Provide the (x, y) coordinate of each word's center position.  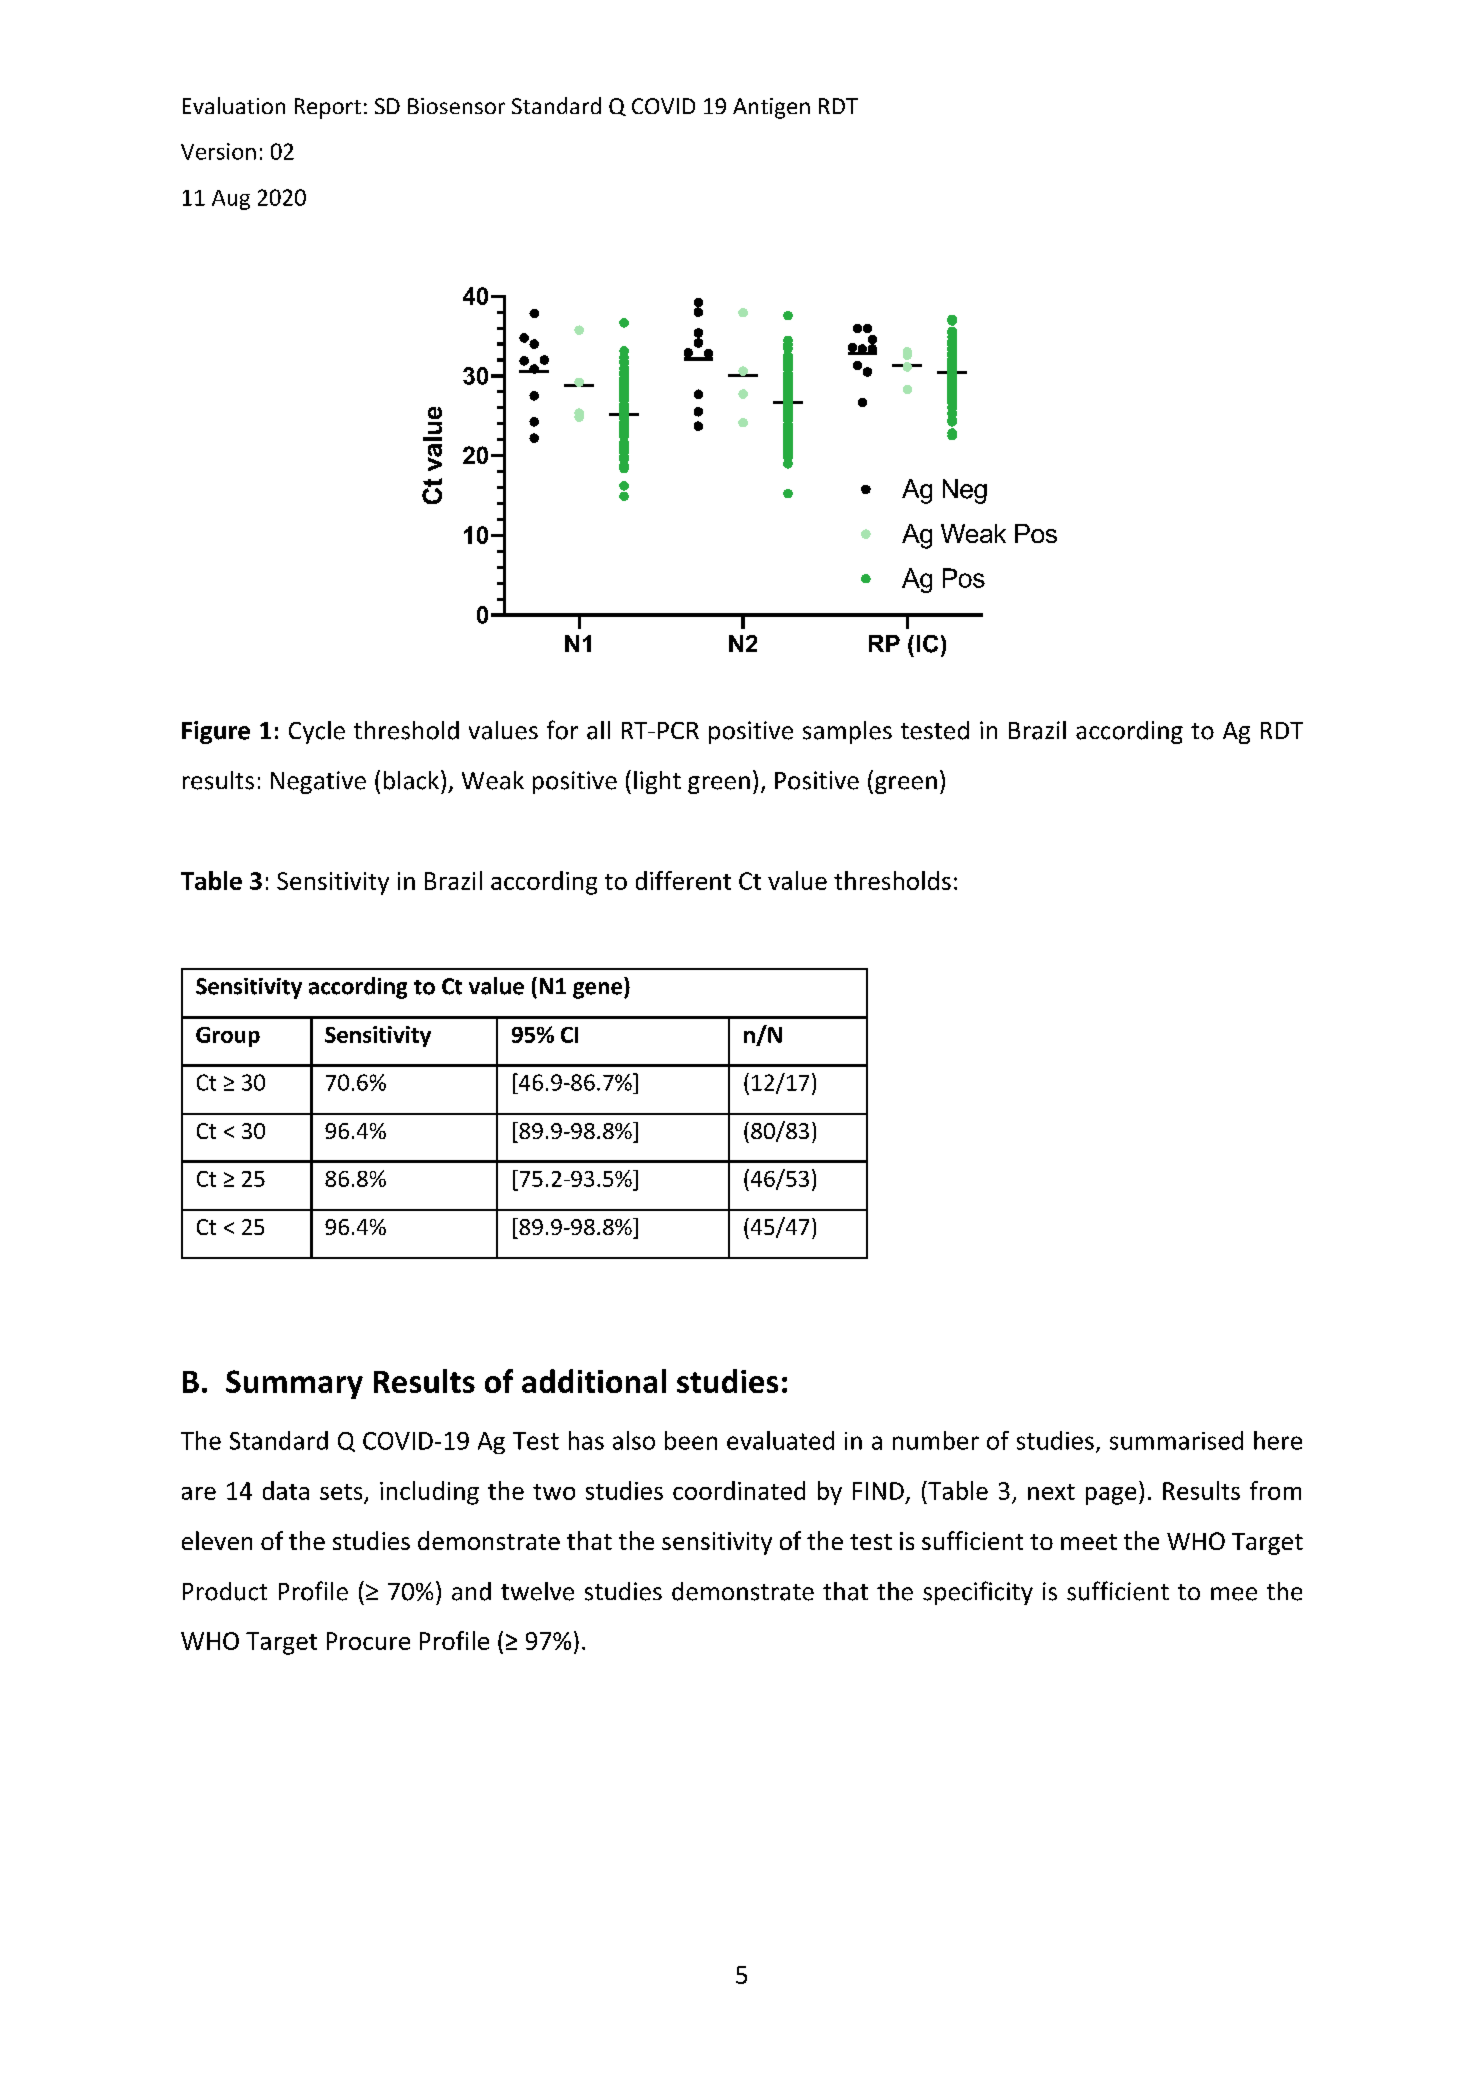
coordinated (739, 1490)
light (657, 782)
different (683, 880)
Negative (318, 782)
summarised (1176, 1440)
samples (847, 732)
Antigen (771, 108)
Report (328, 108)
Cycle (317, 732)
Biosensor (456, 106)
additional (594, 1381)
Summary (294, 1384)
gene (599, 990)
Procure (368, 1641)
